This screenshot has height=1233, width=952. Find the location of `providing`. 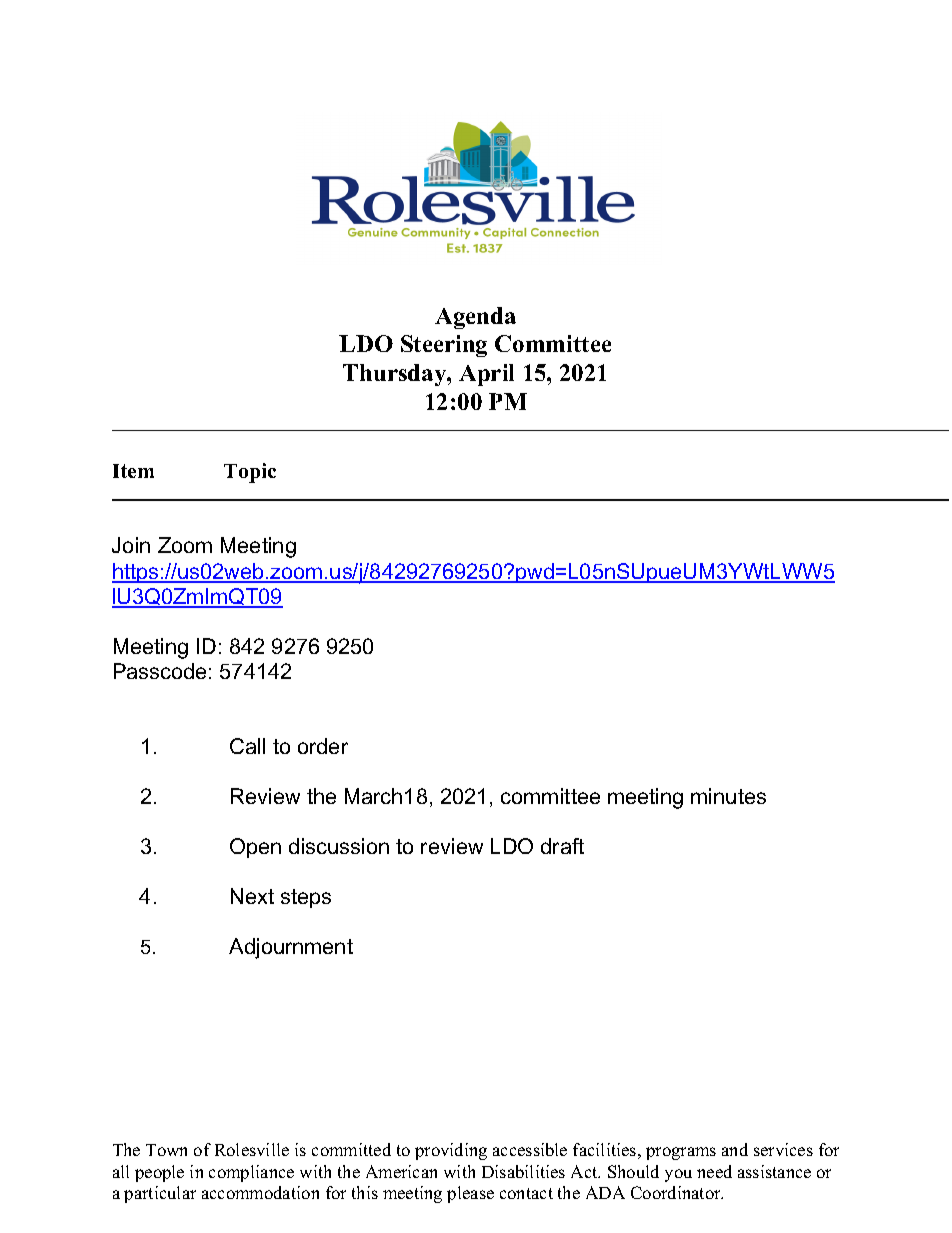

providing is located at coordinates (451, 1151).
